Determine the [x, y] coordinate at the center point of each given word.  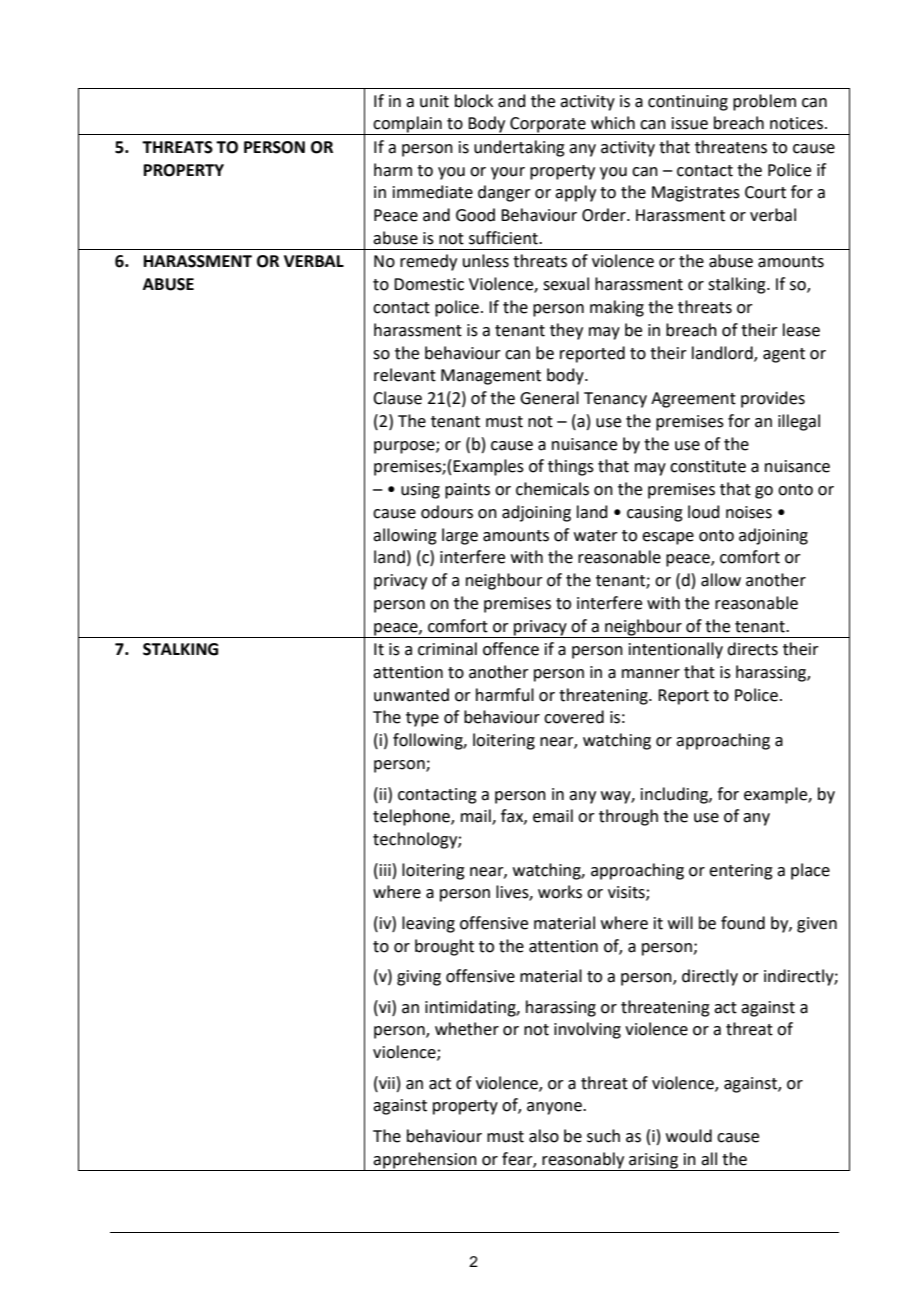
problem [764, 102]
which [613, 123]
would [689, 1136]
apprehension [425, 1161]
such [603, 1136]
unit [434, 101]
